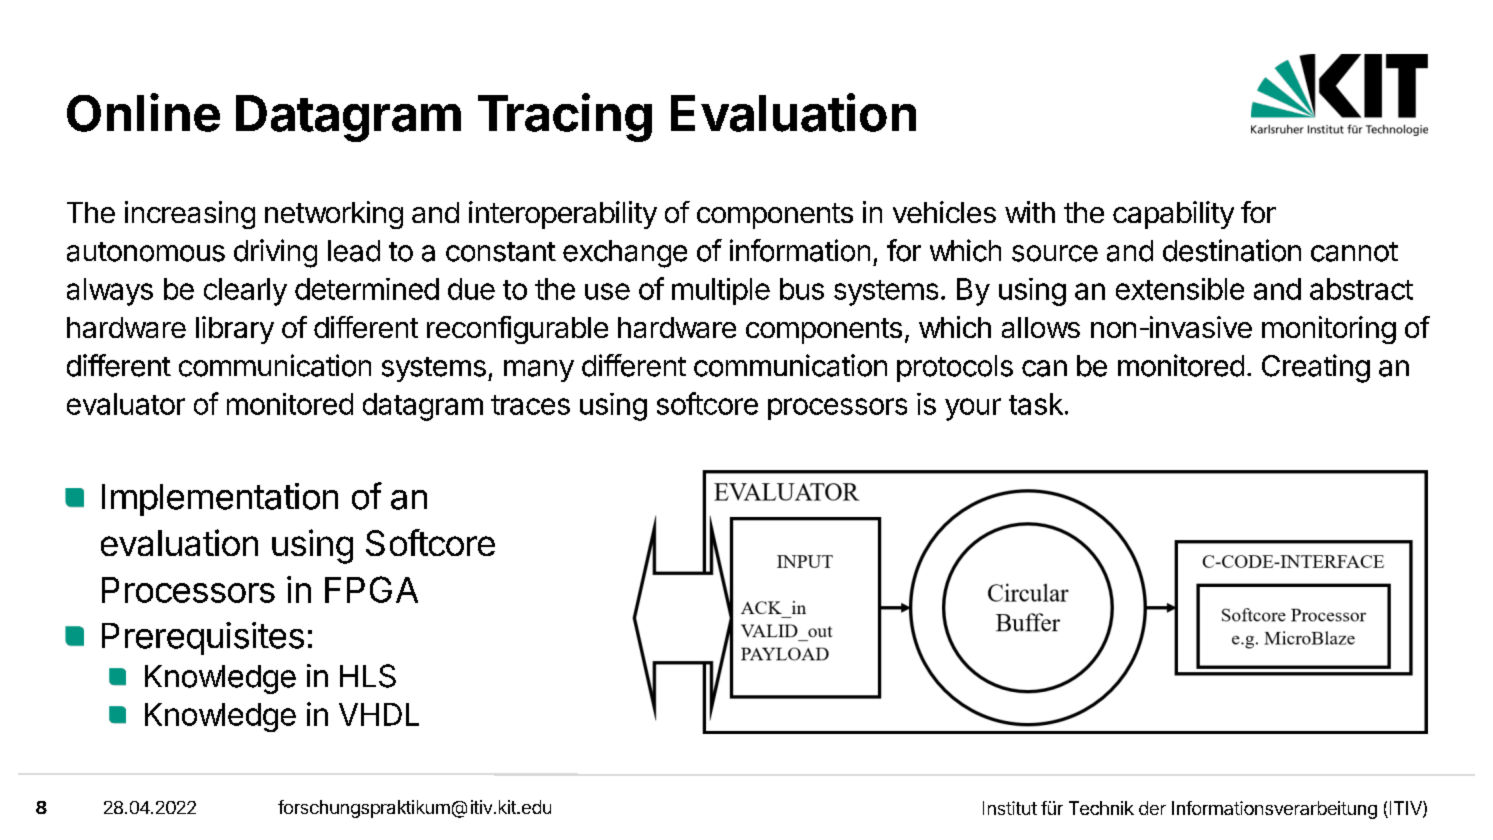 The height and width of the page is (840, 1493). Describe the element at coordinates (1152, 808) in the page. I see `der` at that location.
